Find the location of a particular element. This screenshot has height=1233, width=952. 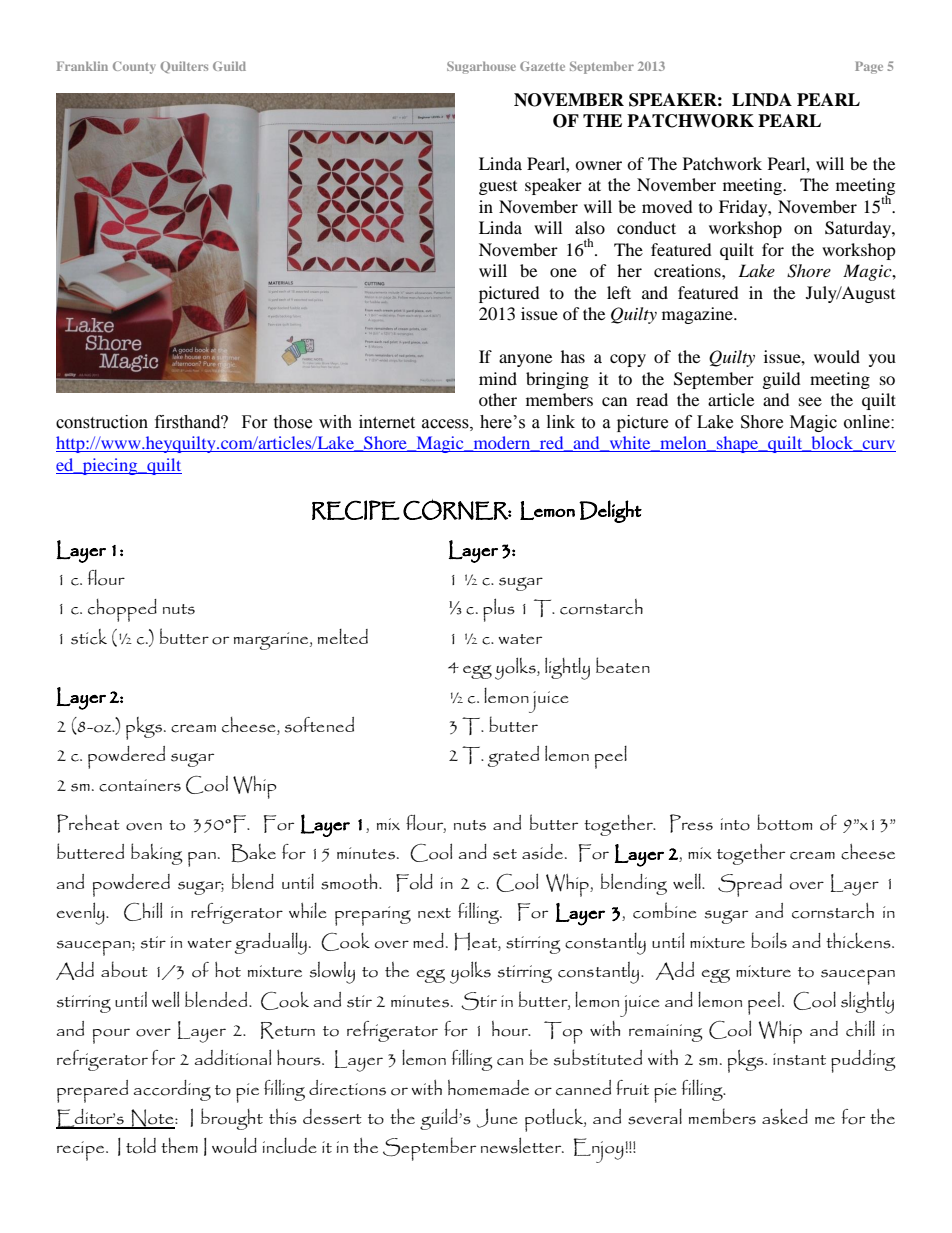

chopped is located at coordinates (122, 610).
